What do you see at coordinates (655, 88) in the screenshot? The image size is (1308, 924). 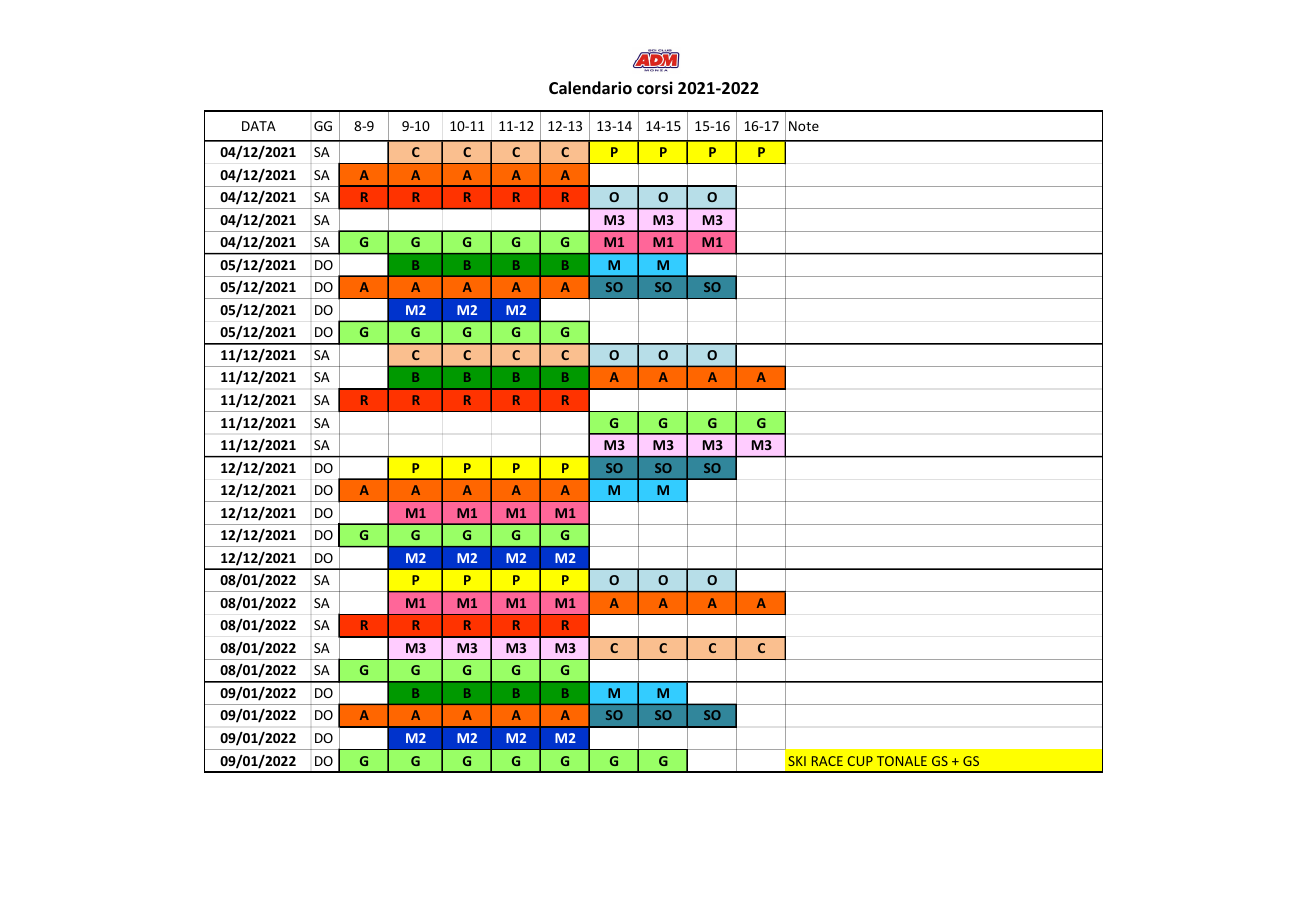 I see `corsi` at bounding box center [655, 88].
